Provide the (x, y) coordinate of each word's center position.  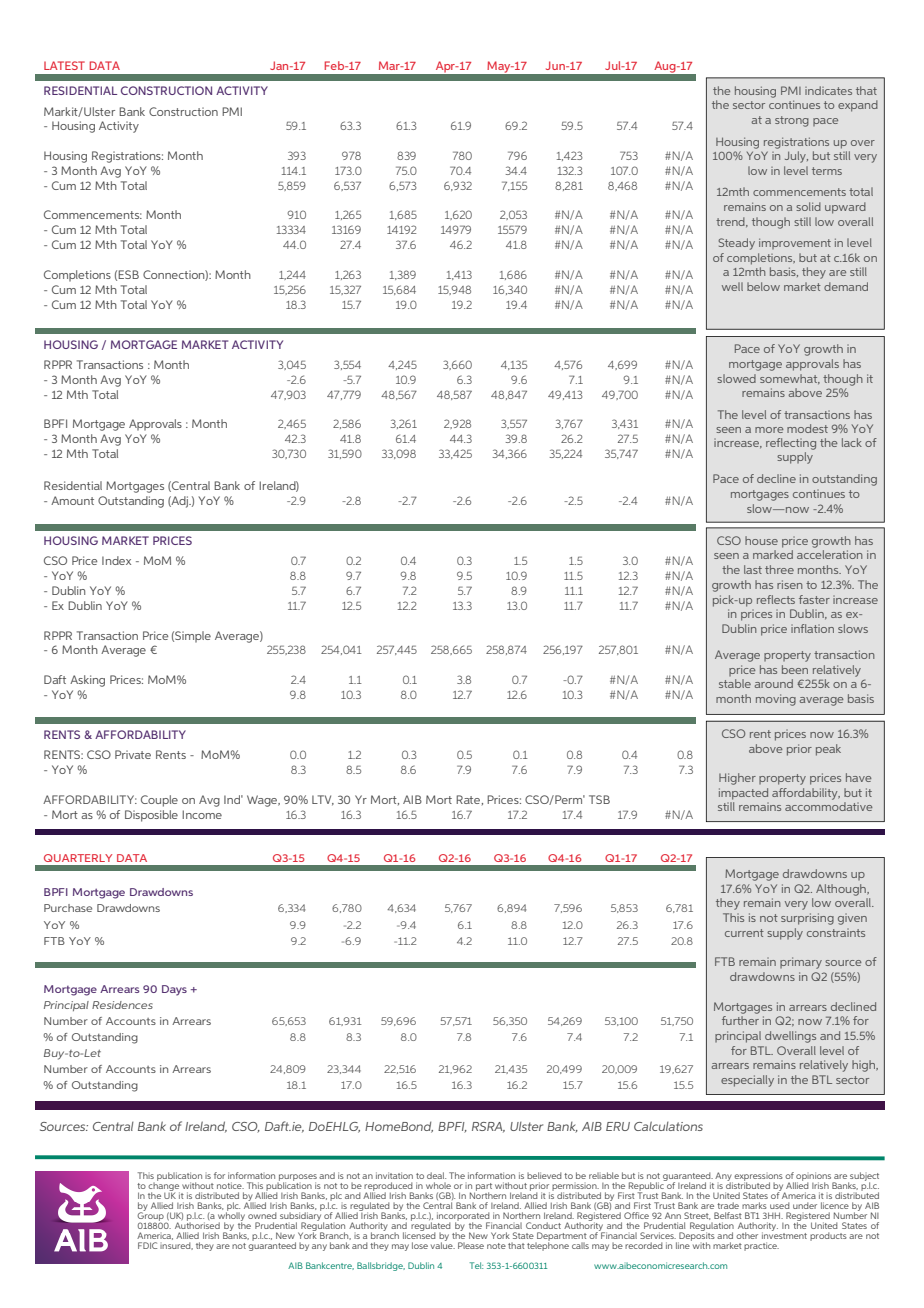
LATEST (64, 65)
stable (735, 683)
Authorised (197, 1224)
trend (731, 222)
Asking (87, 681)
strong (792, 121)
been (795, 669)
